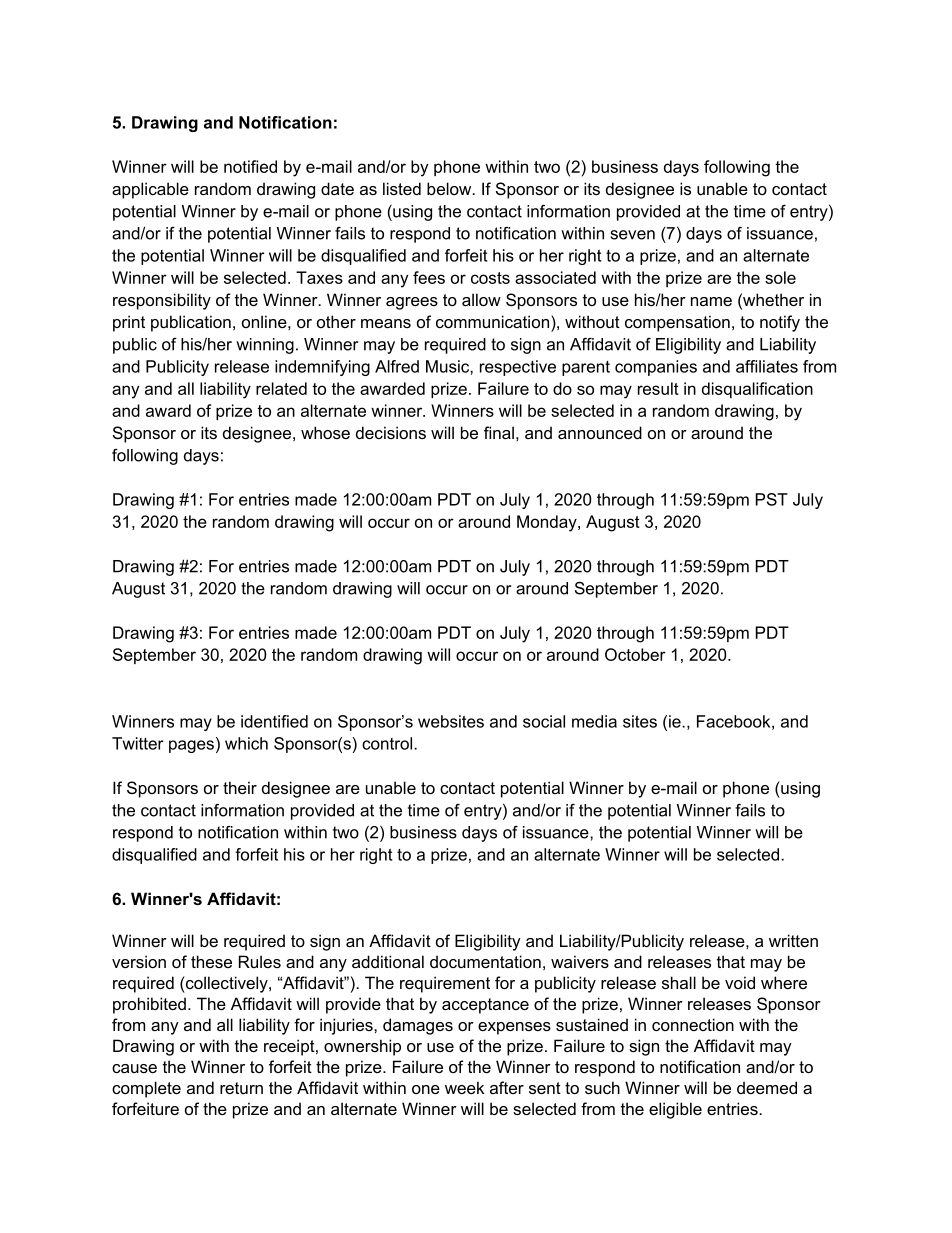  I want to click on return, so click(241, 1088).
